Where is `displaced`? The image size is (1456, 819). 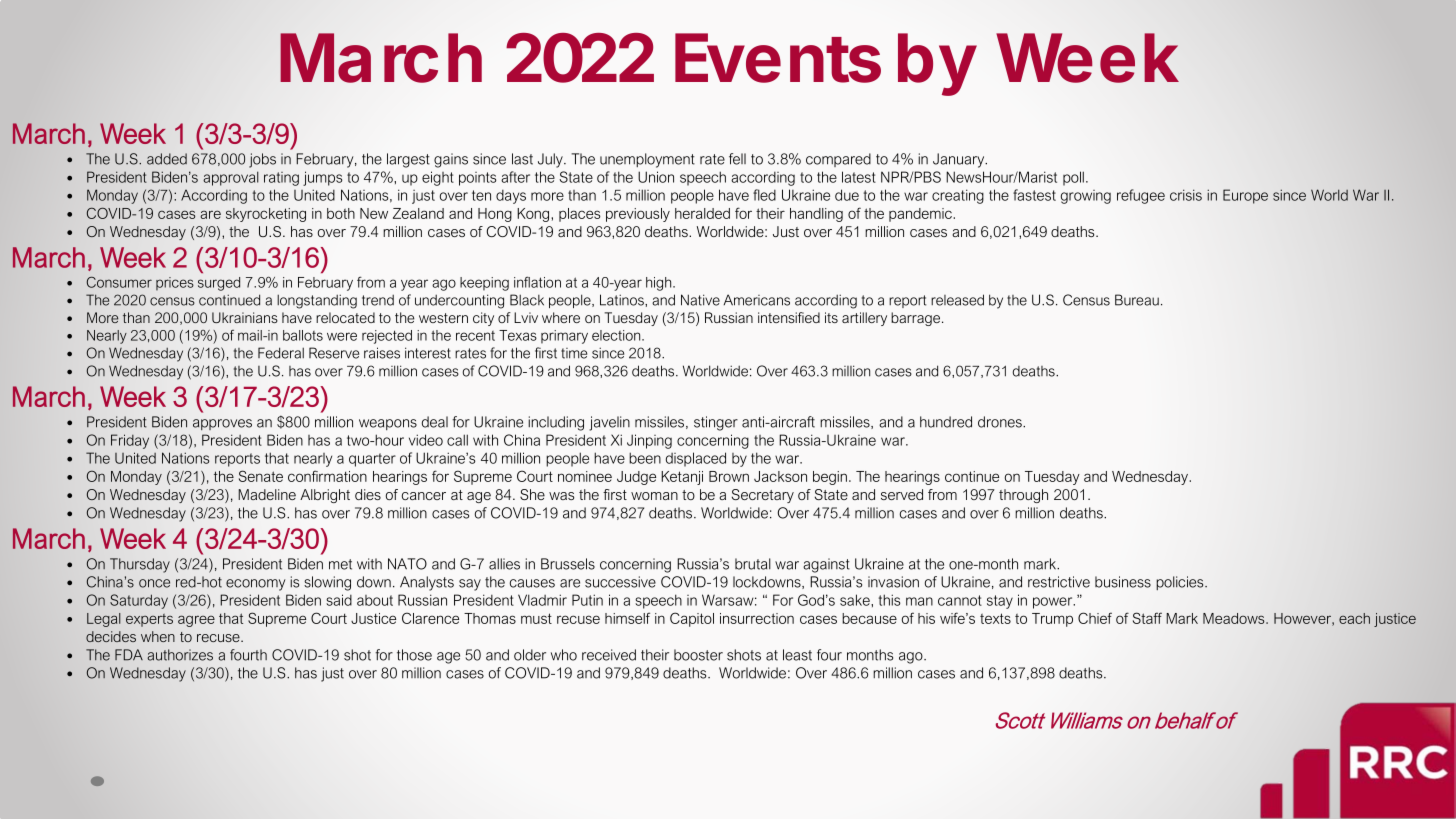 displaced is located at coordinates (696, 459).
